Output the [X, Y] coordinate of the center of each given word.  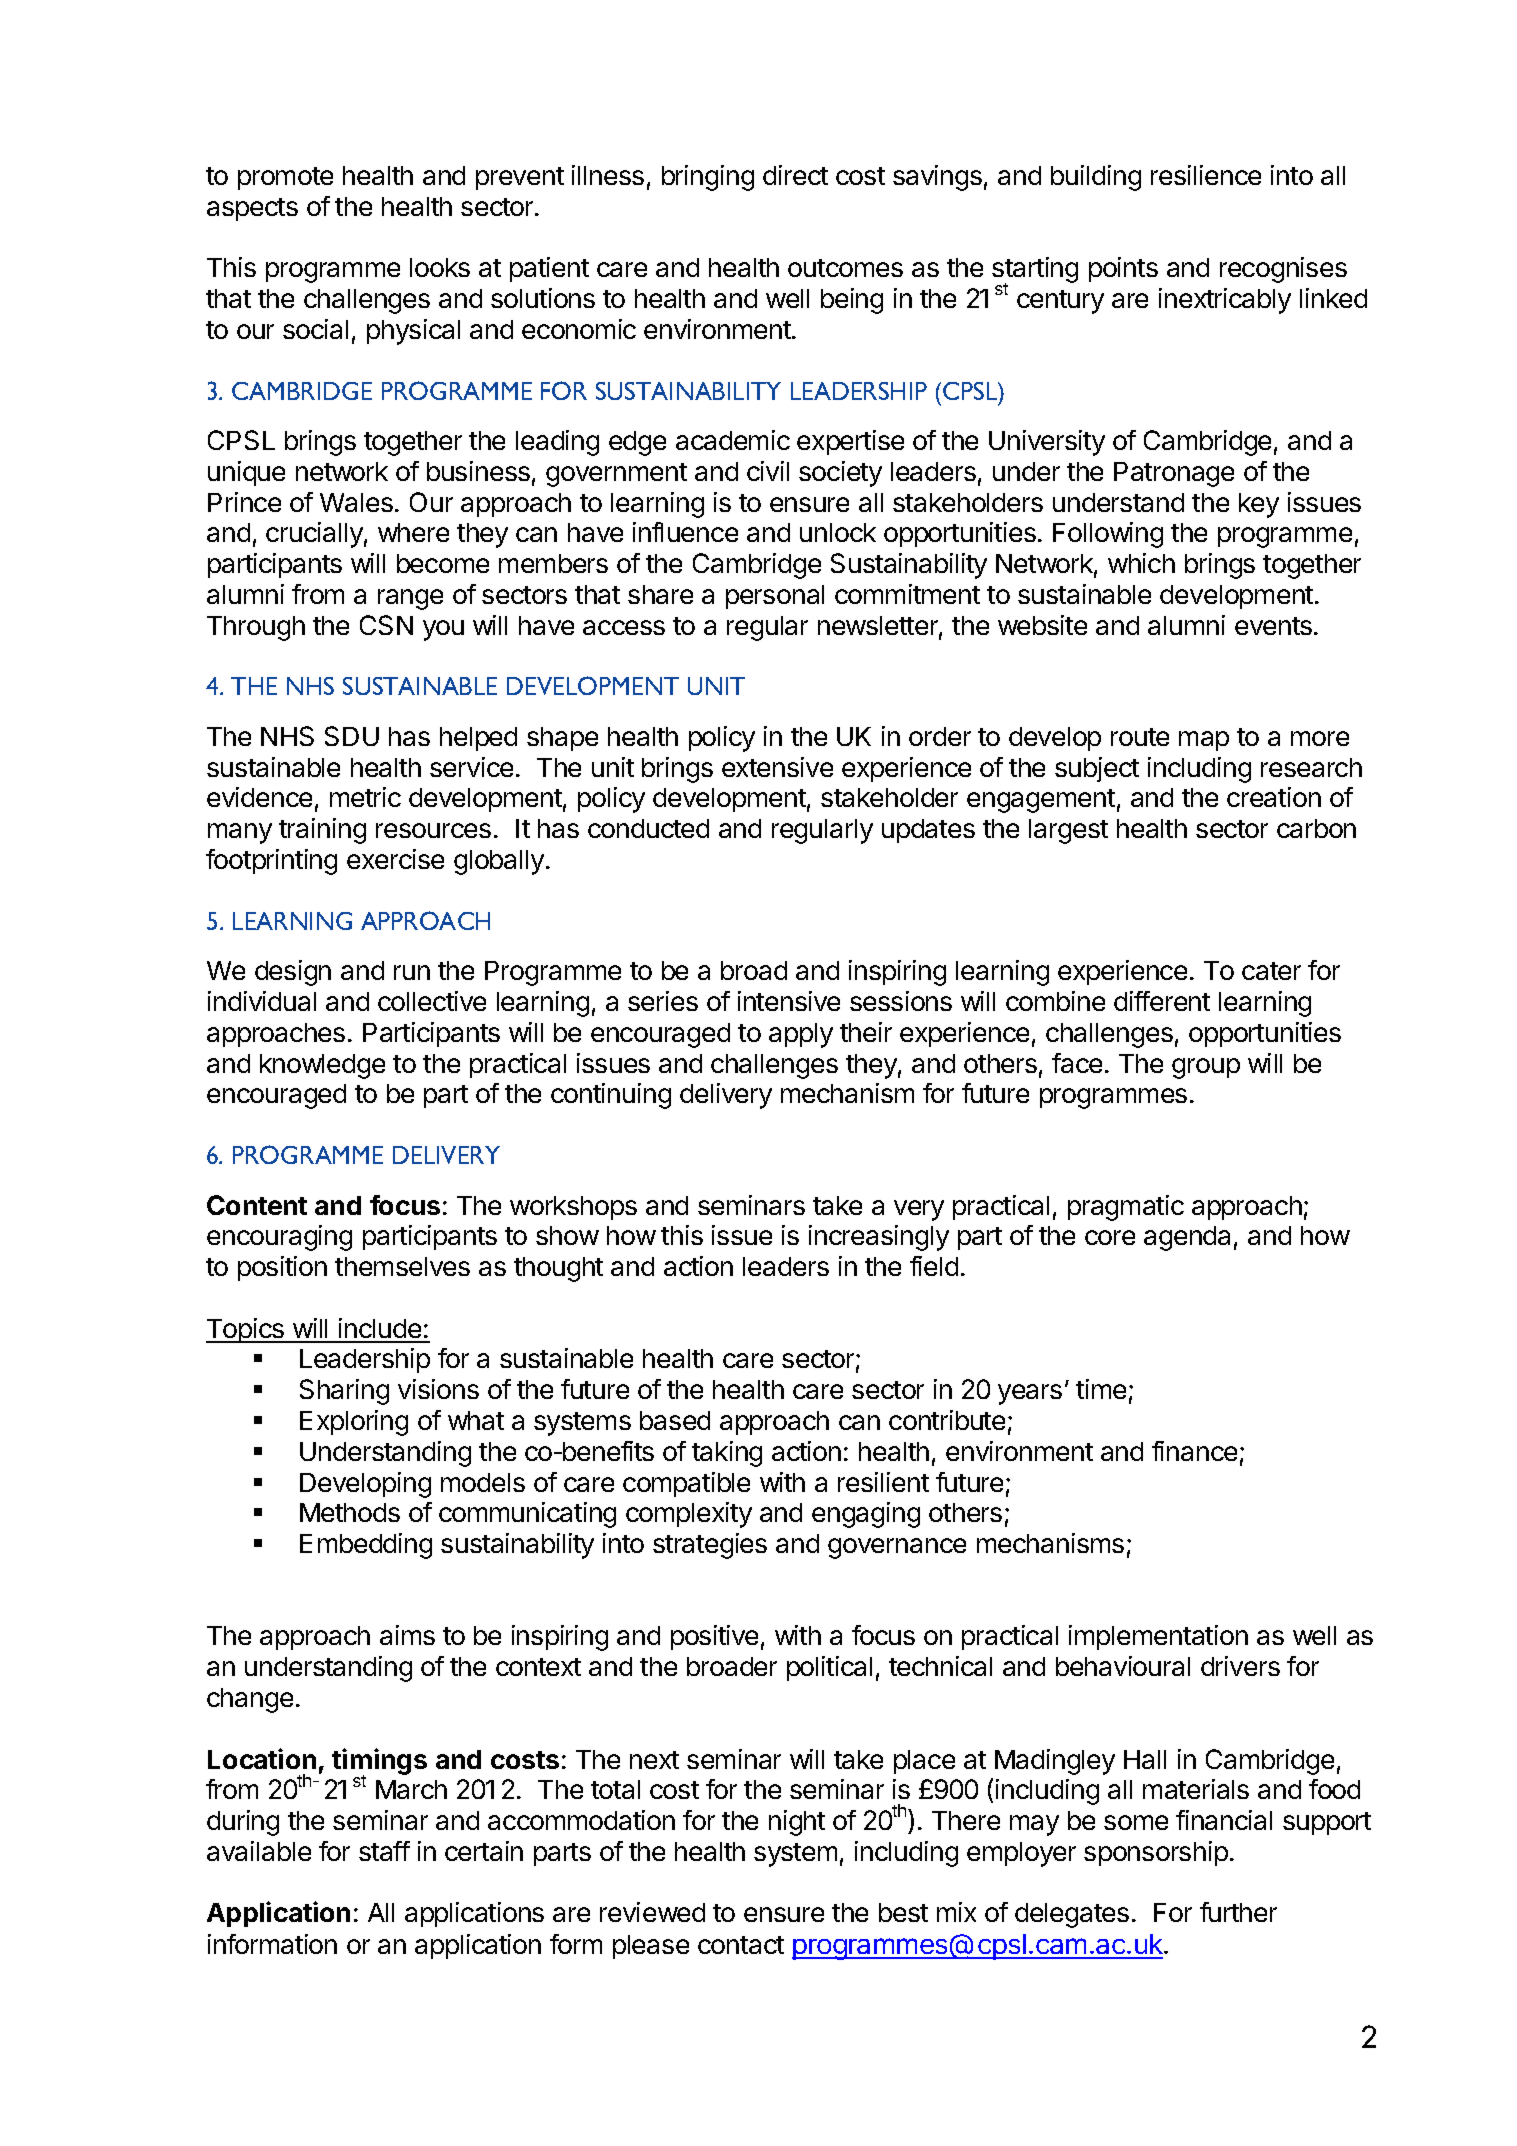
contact [741, 1945]
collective [432, 1001]
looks [440, 267]
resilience [1206, 175]
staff [384, 1851]
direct [795, 175]
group [1206, 1068]
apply [801, 1035]
